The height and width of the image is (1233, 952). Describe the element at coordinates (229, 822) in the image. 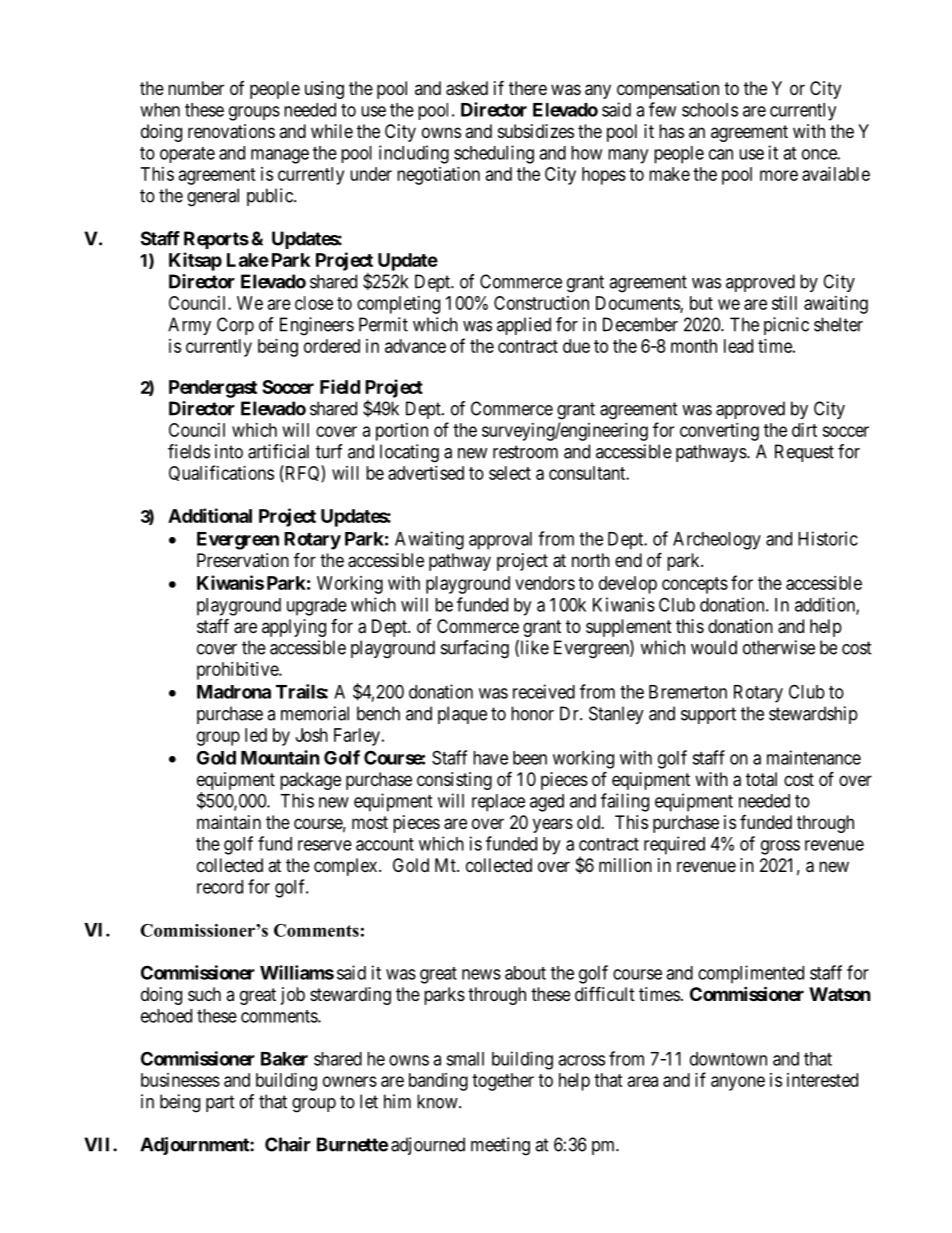

I see `maintain` at that location.
